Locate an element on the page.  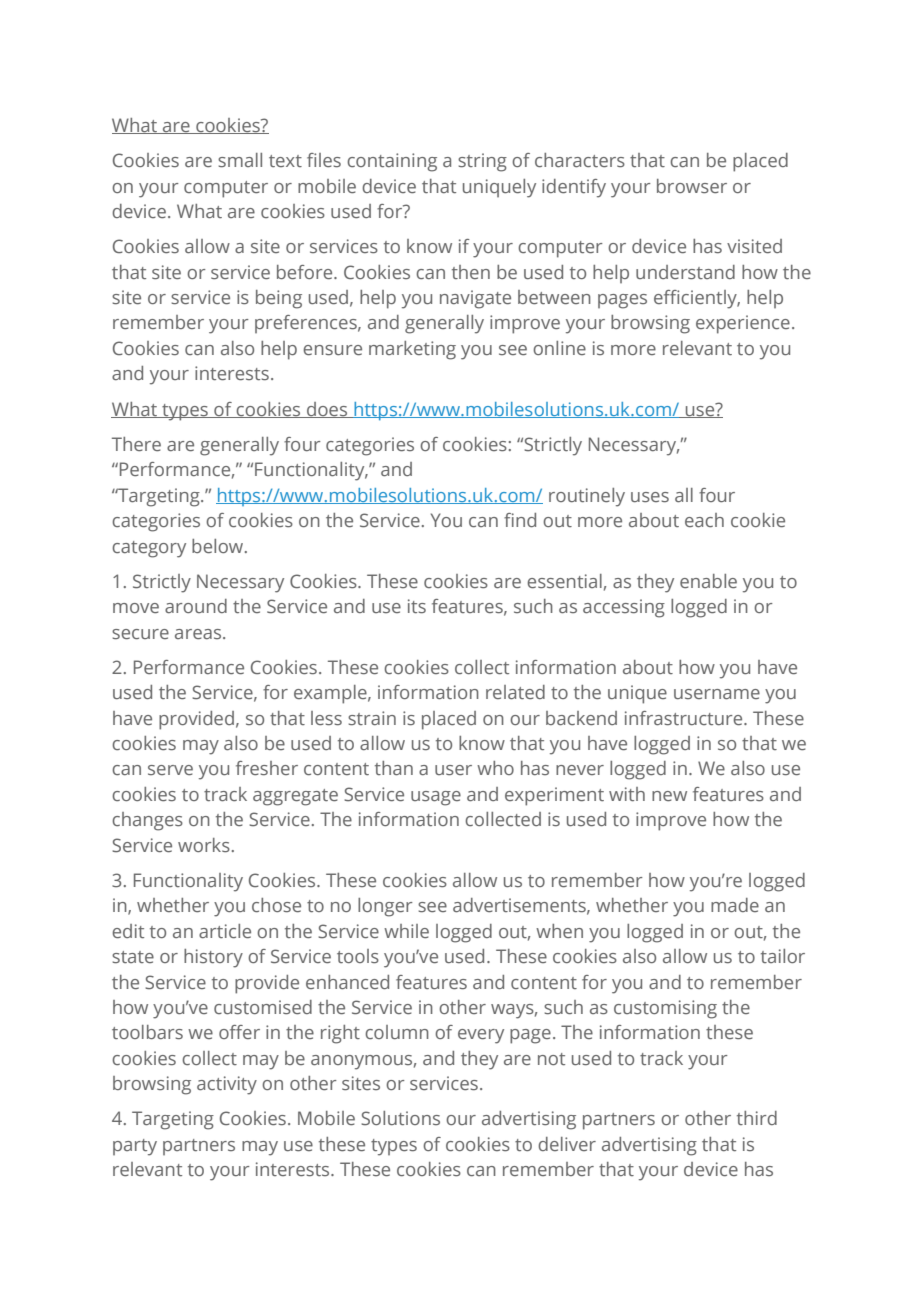
string is located at coordinates (482, 162).
